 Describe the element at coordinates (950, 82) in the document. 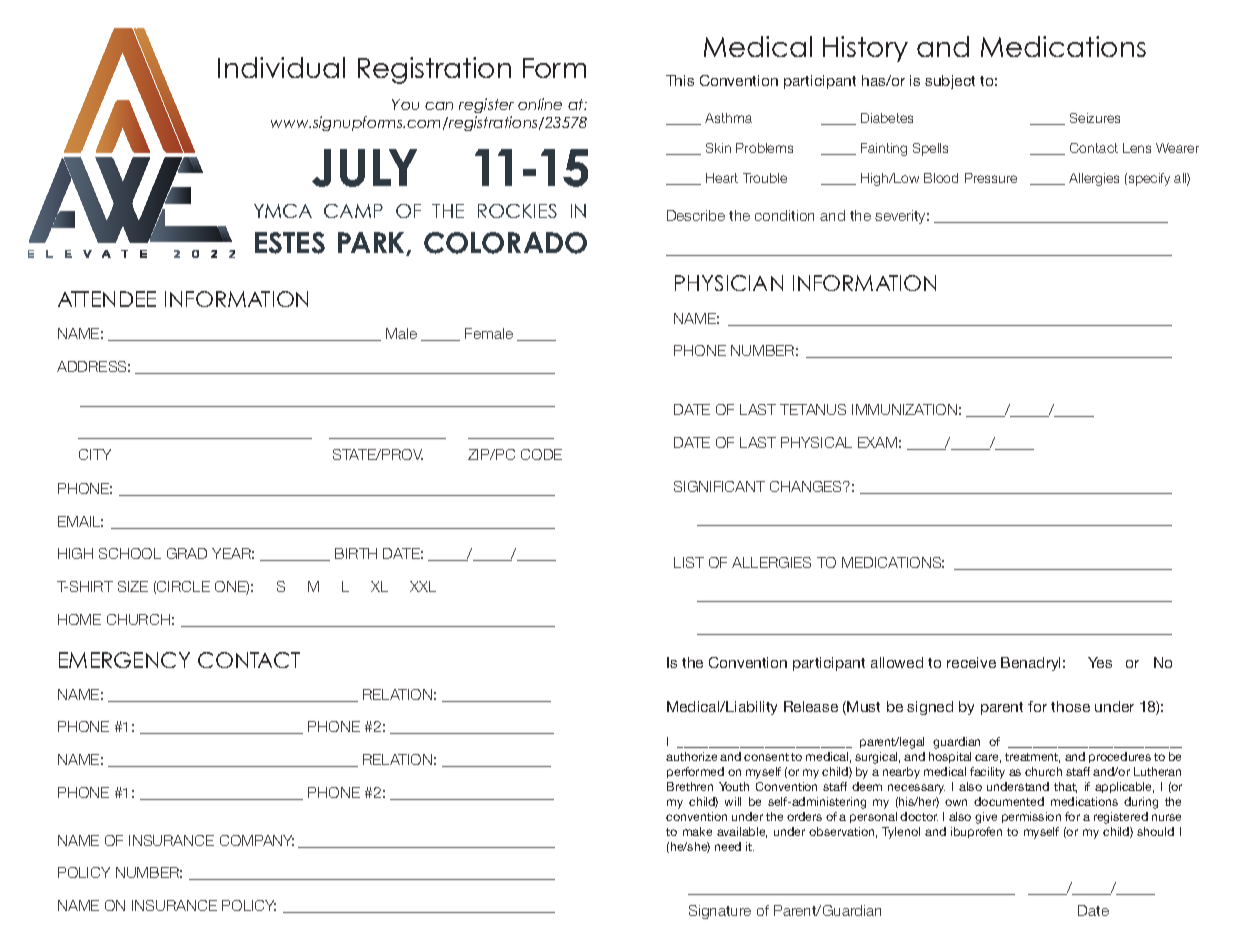

I see `subject` at that location.
